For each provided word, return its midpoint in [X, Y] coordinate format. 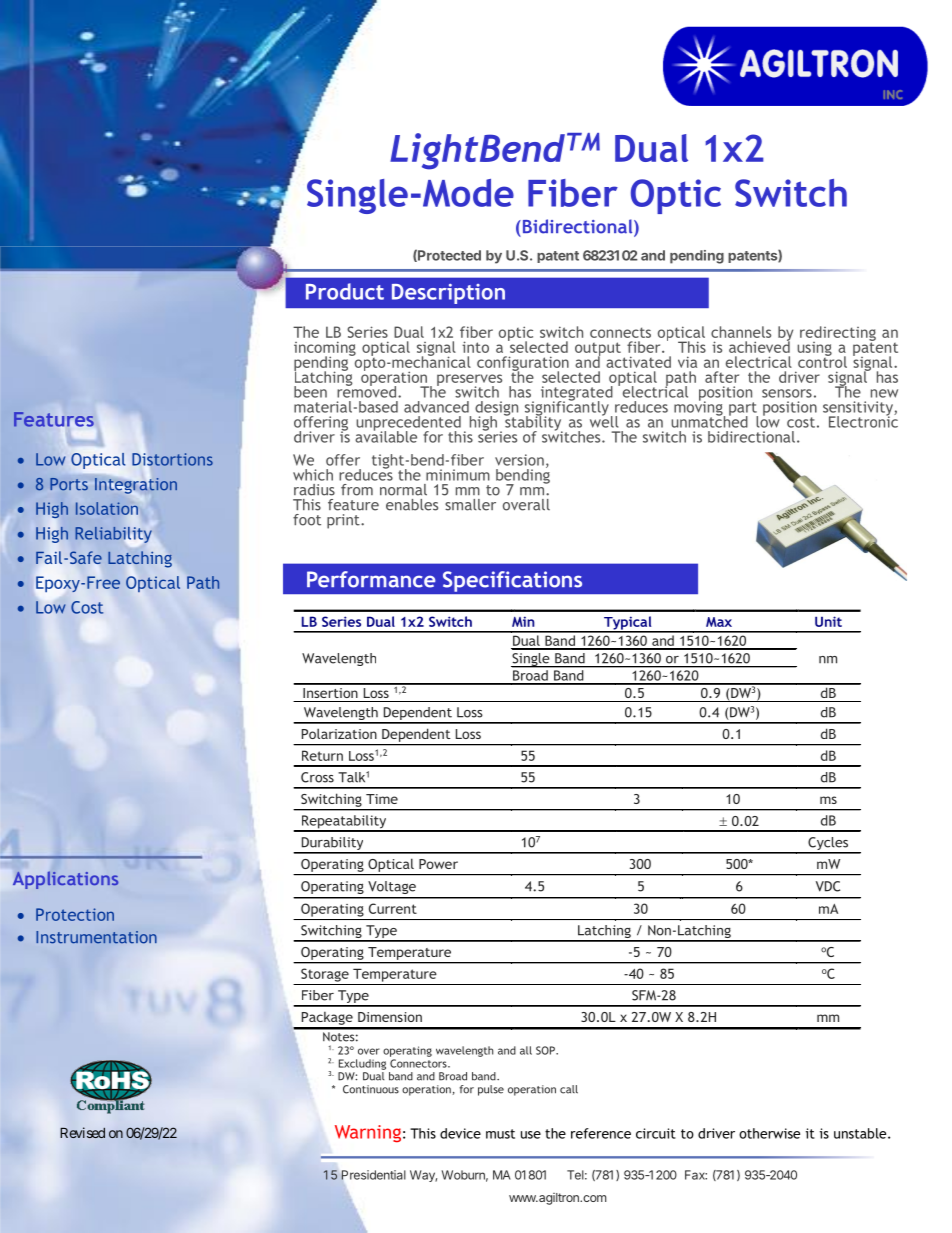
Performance [371, 579]
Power [438, 864]
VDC [828, 886]
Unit [828, 621]
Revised [82, 1132]
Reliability [113, 536]
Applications [65, 880]
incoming [325, 349]
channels [741, 332]
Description [448, 294]
